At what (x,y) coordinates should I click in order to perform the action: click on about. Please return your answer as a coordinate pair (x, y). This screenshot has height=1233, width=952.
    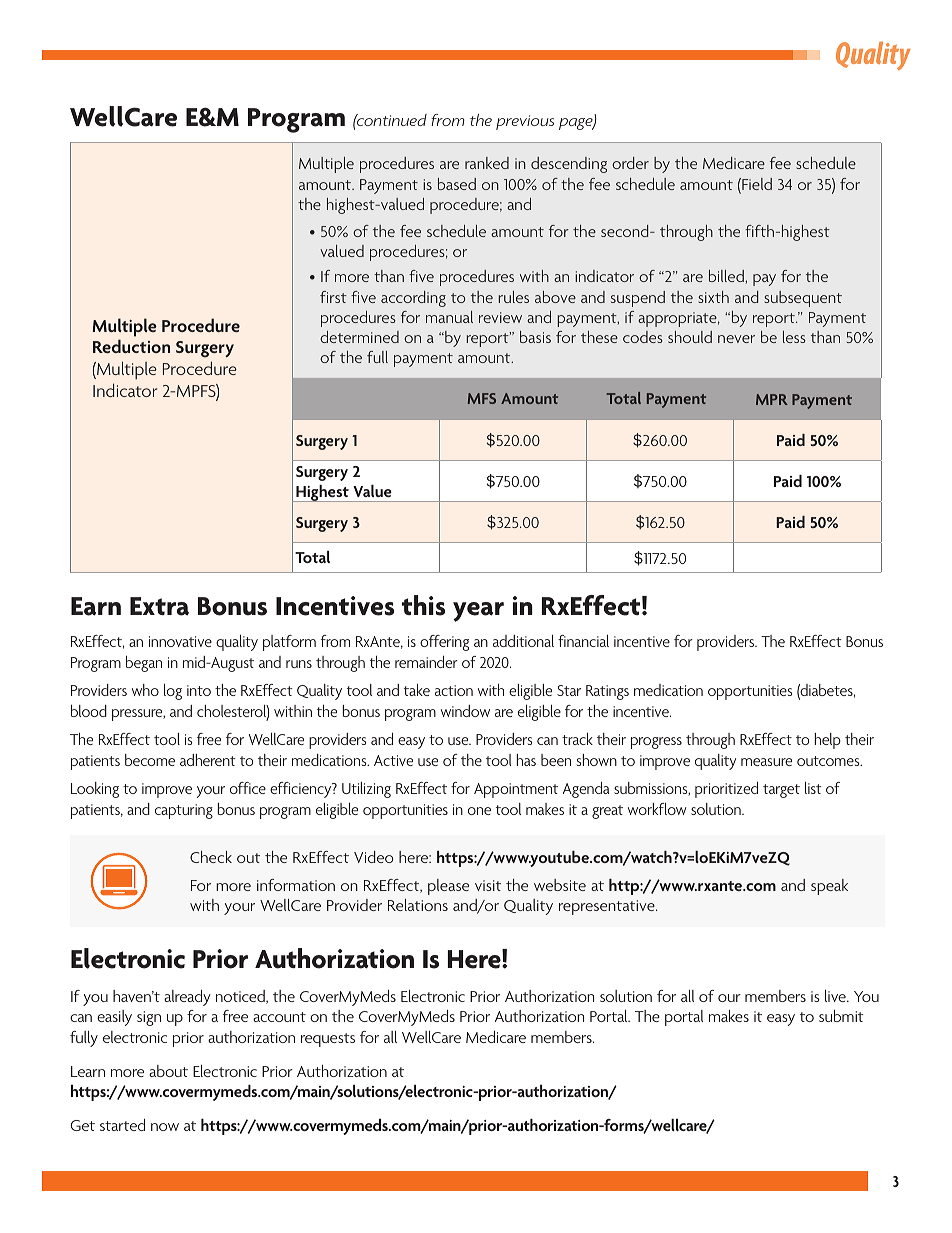
    Looking at the image, I should click on (168, 1071).
